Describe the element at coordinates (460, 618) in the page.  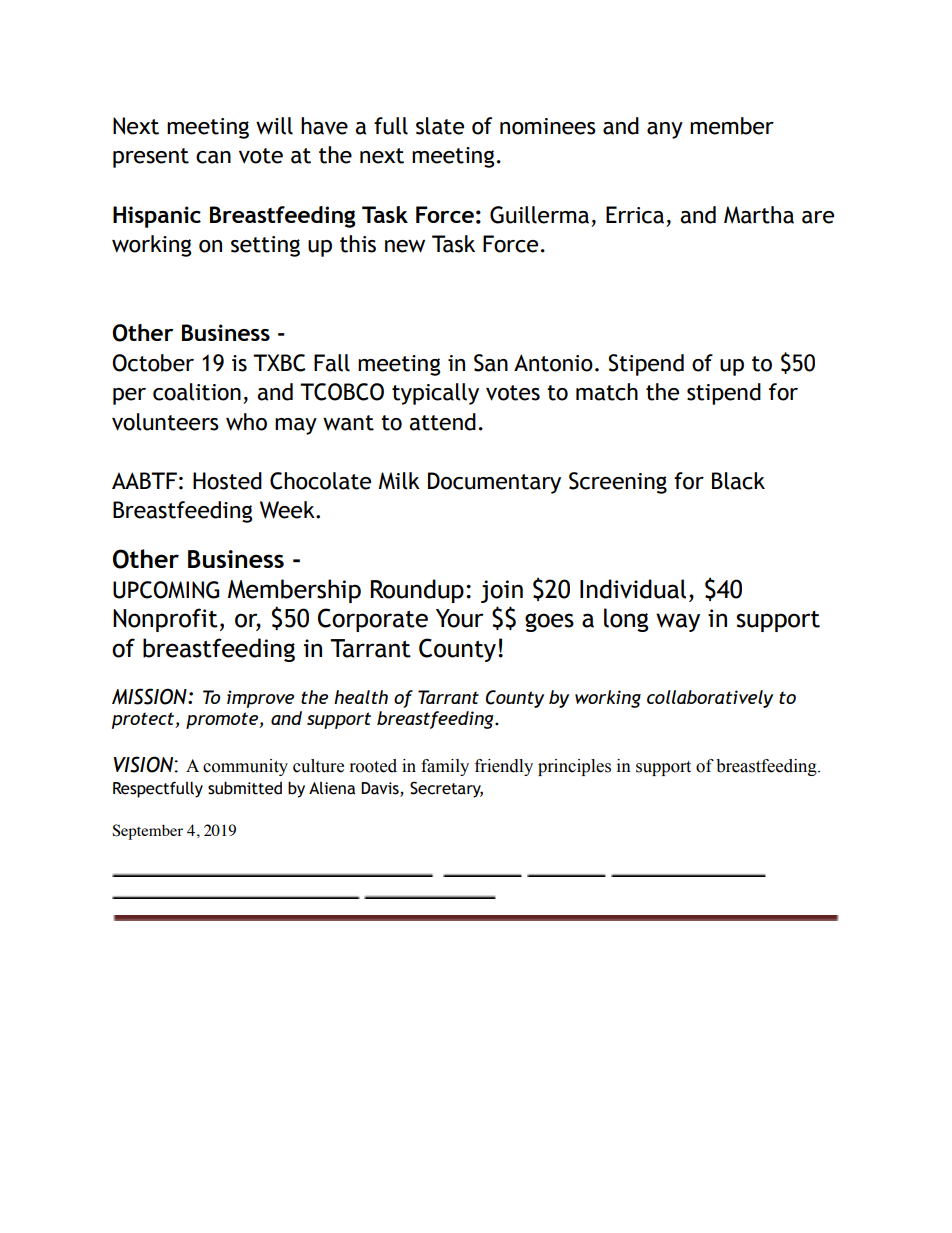
I see `Your` at that location.
